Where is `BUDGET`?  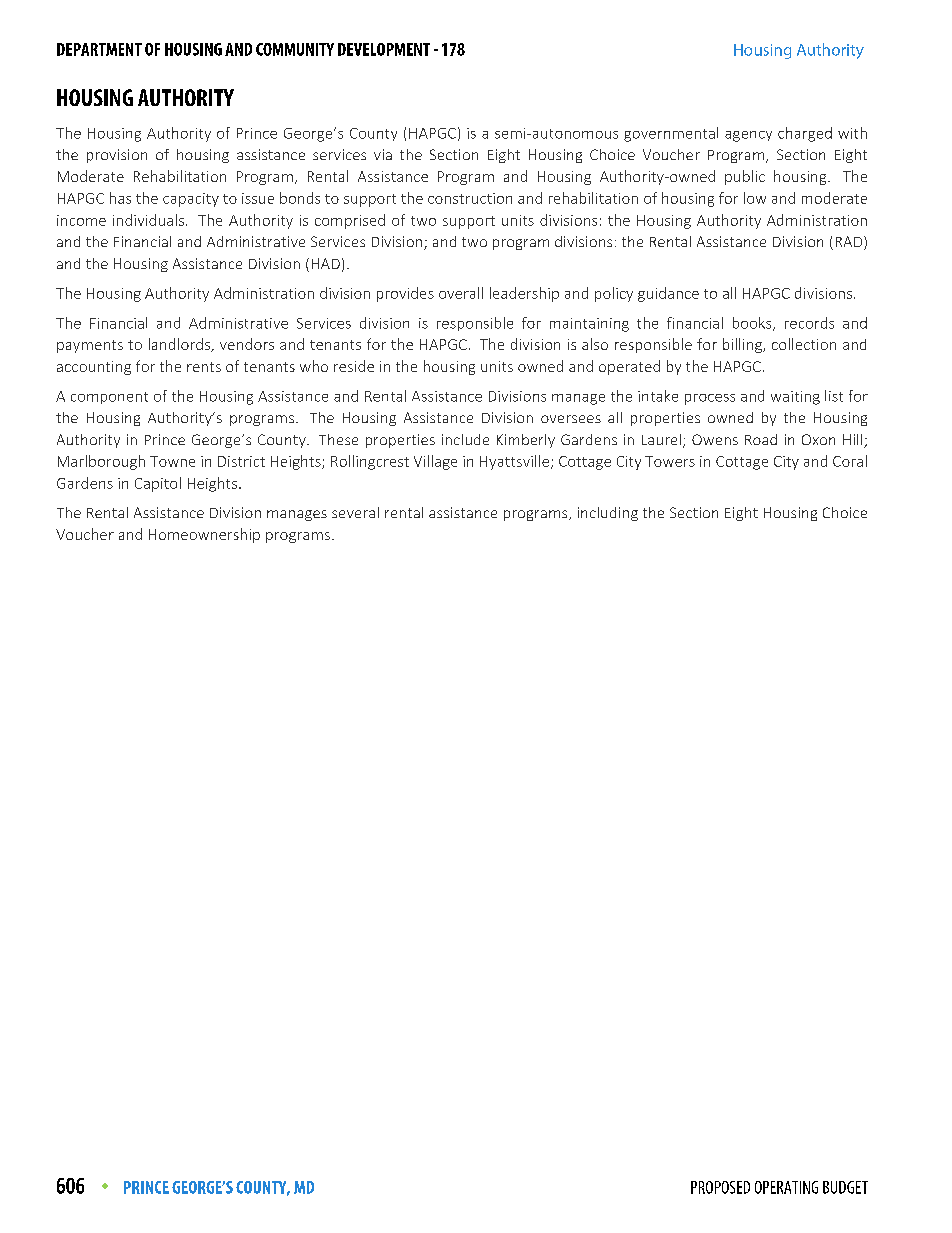 BUDGET is located at coordinates (845, 1187).
